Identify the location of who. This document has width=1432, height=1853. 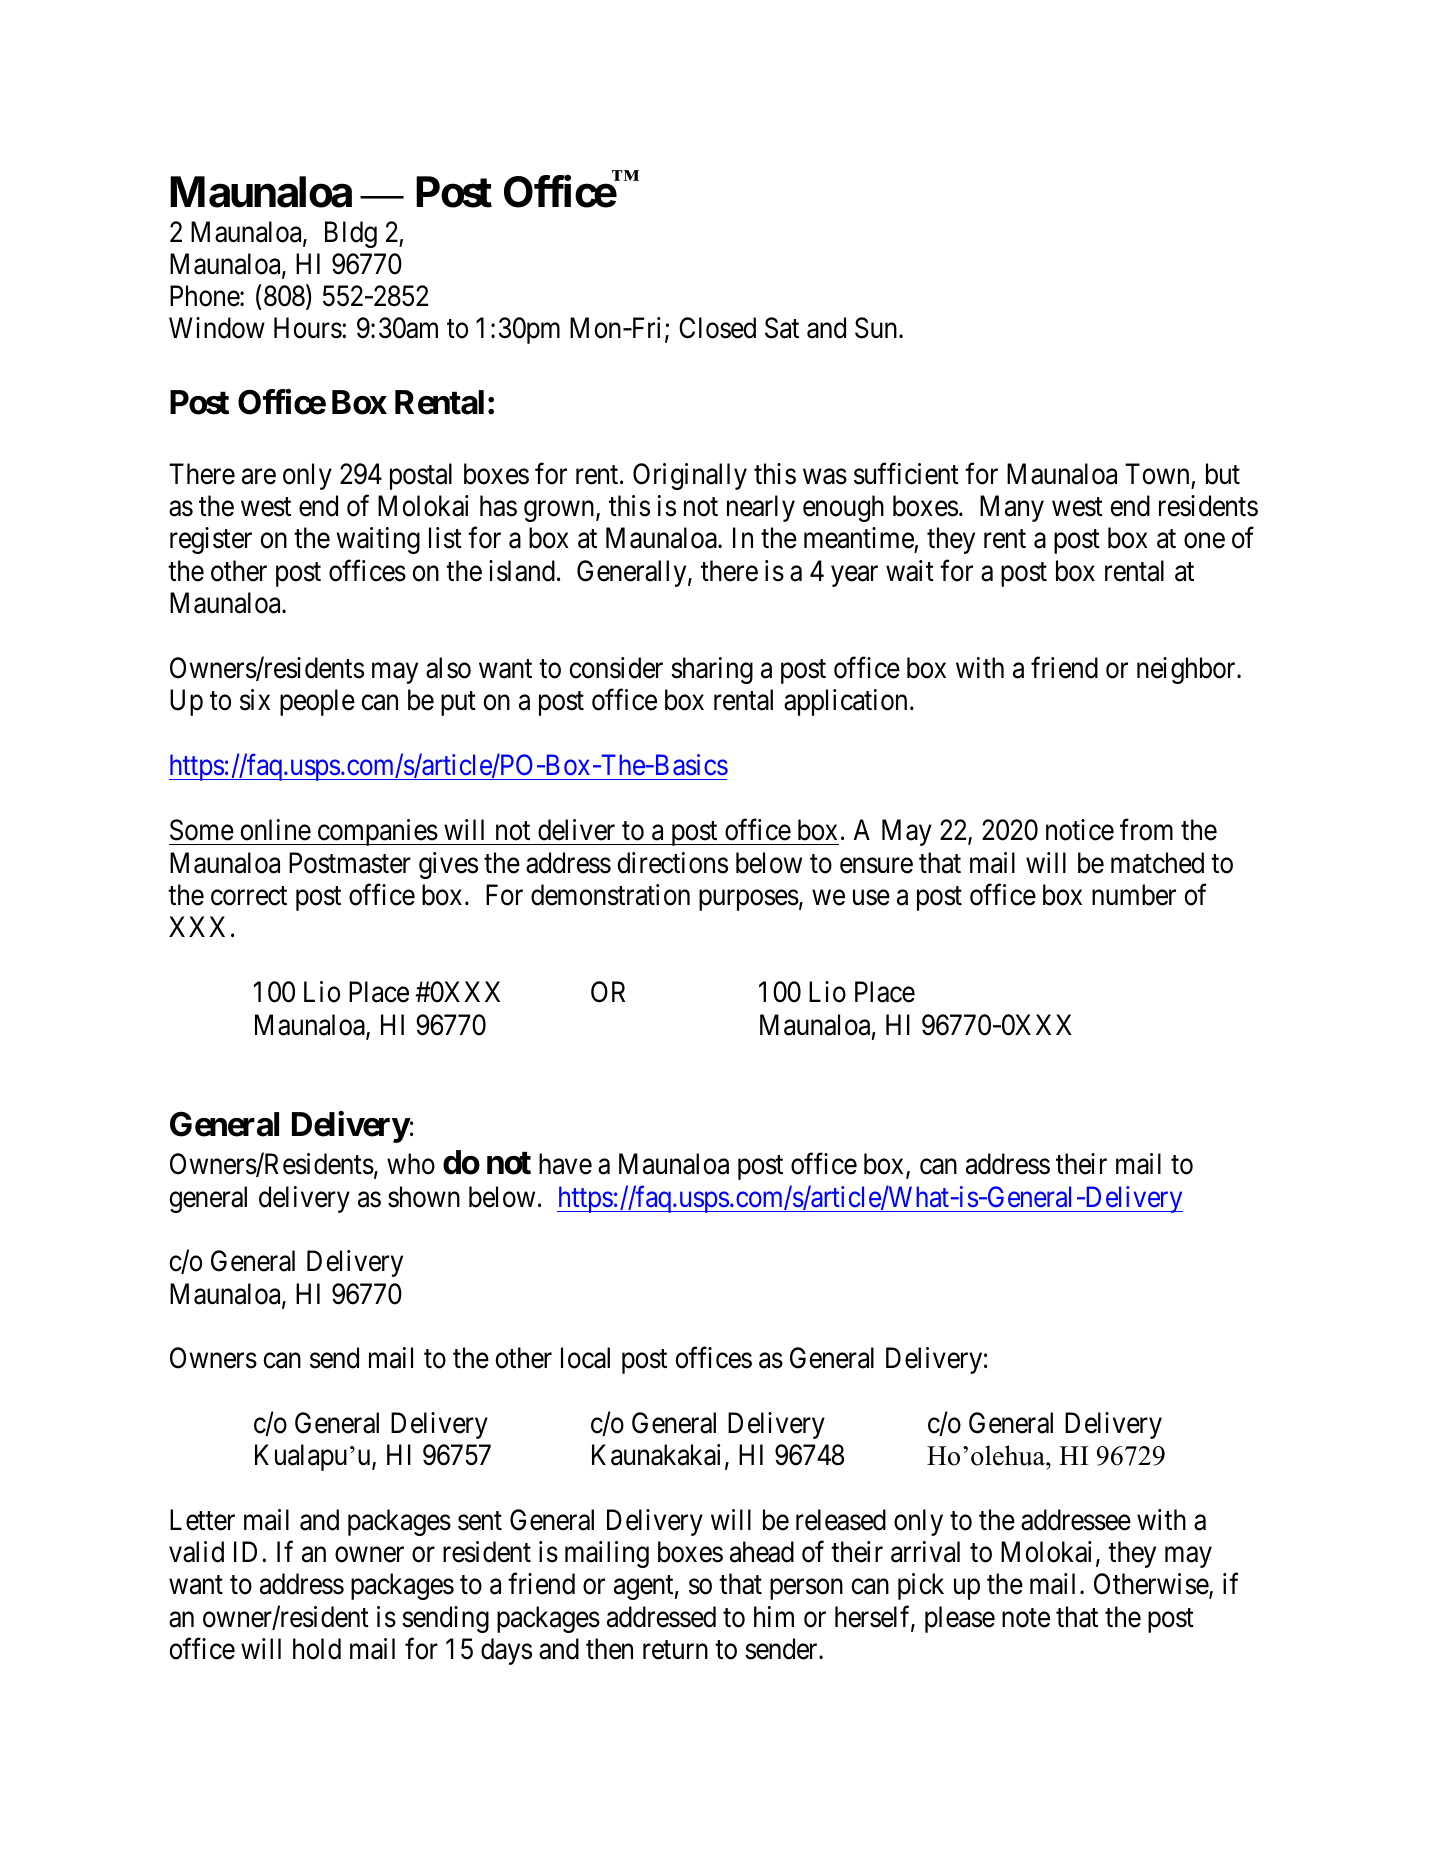
(411, 1164).
